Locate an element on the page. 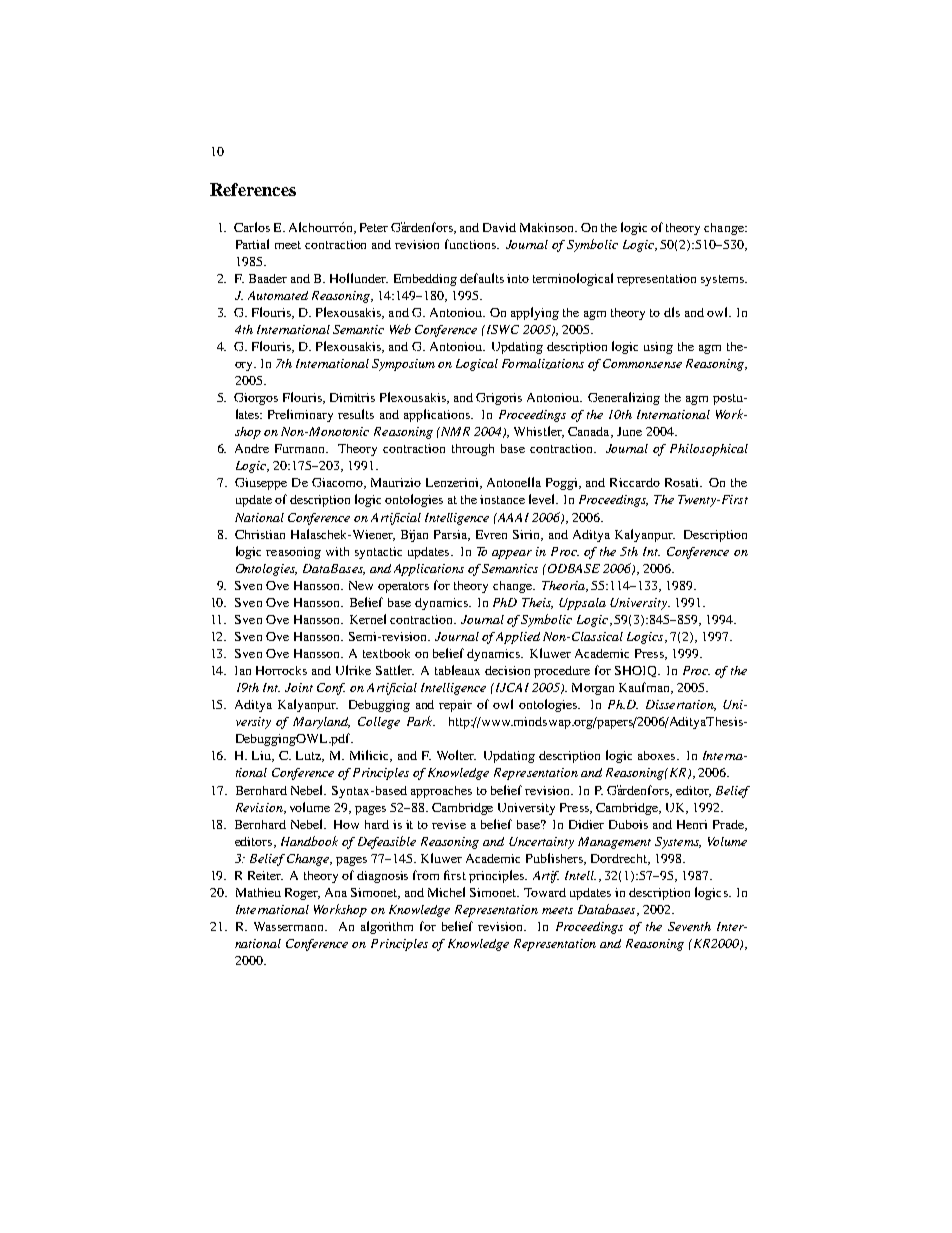 The width and height of the page is (952, 1233). Carlos is located at coordinates (252, 227).
